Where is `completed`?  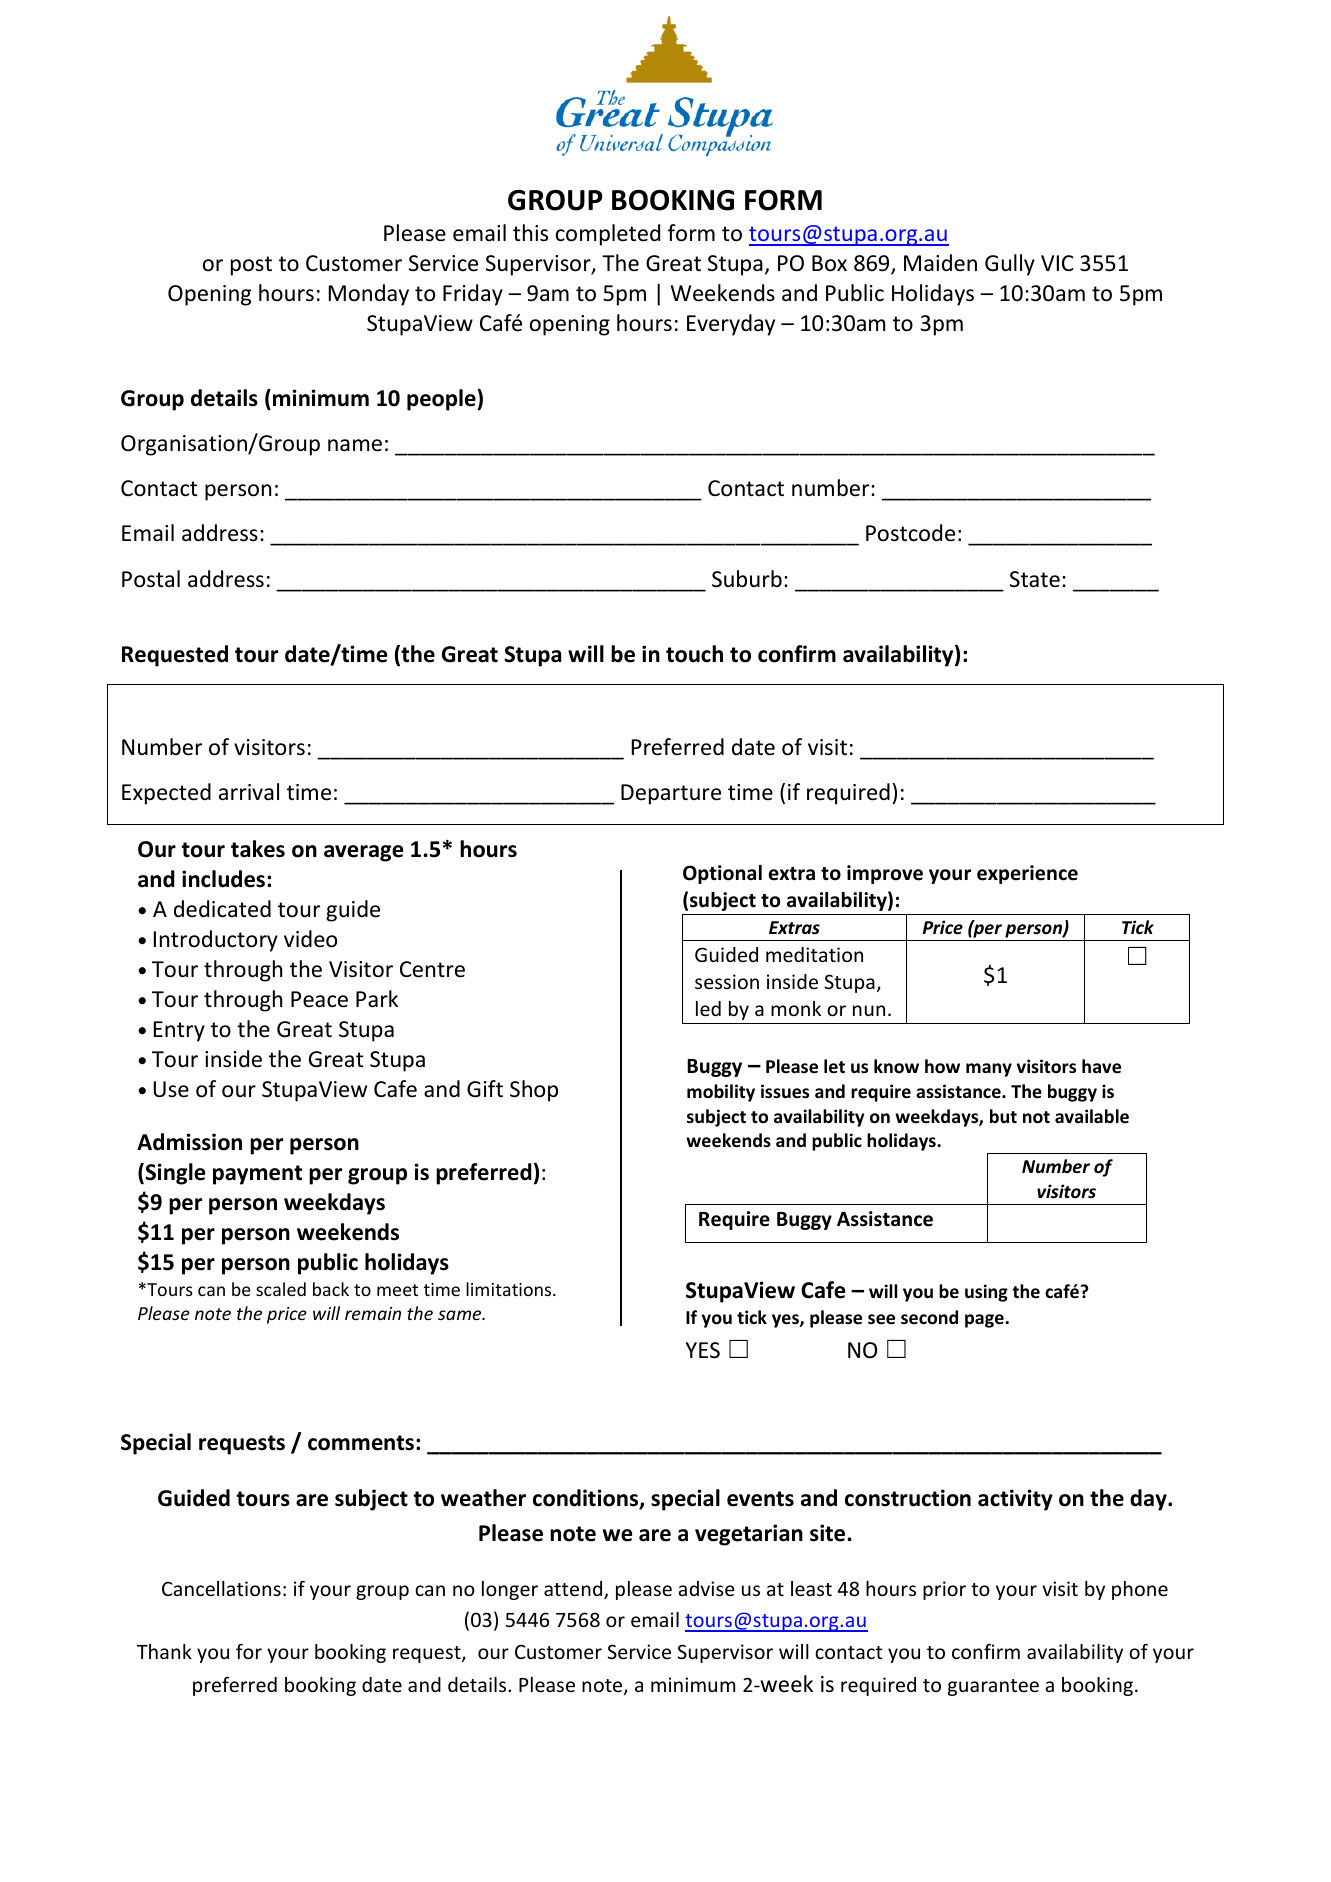
completed is located at coordinates (608, 235).
